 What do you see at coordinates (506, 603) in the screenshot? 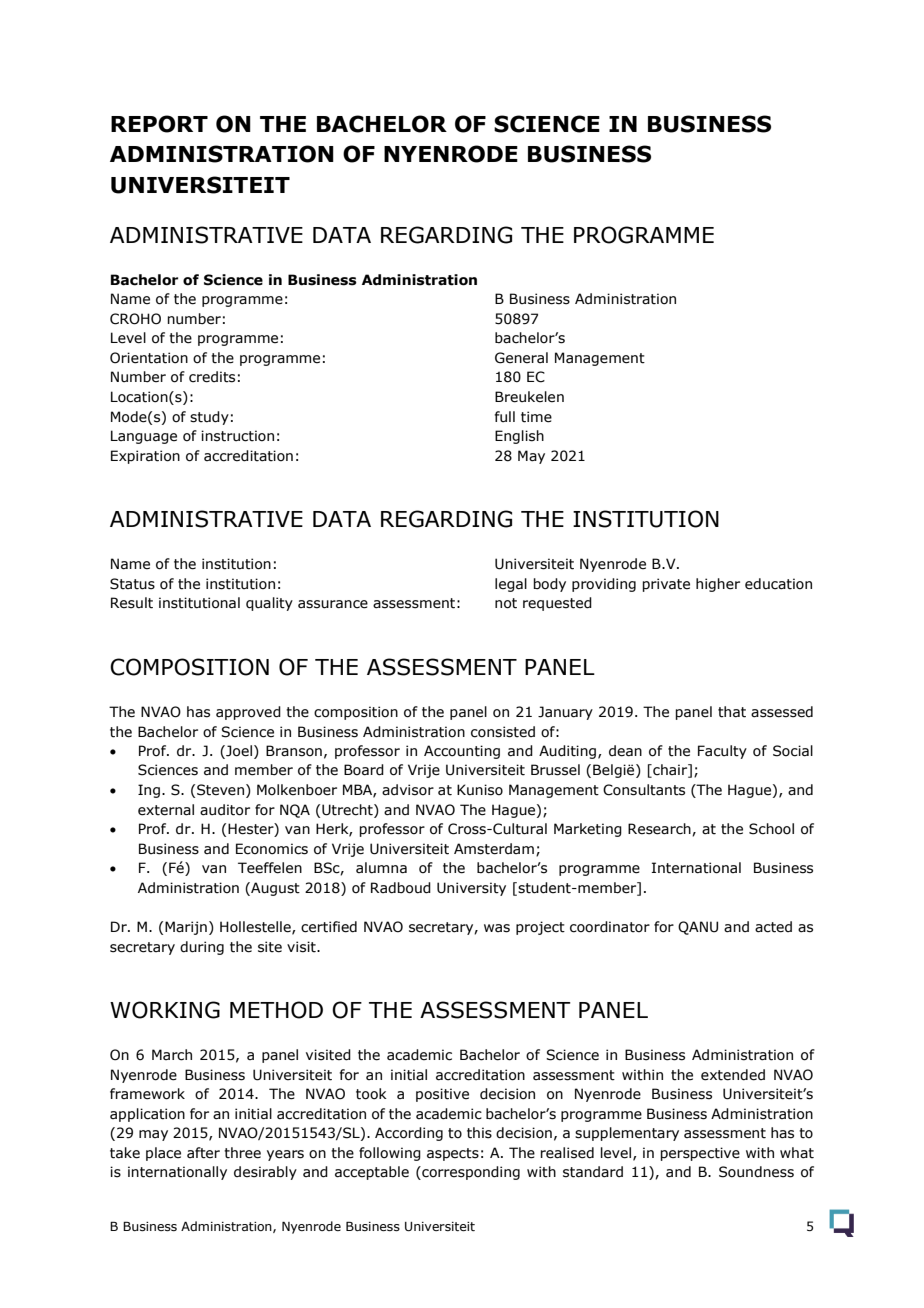
I see `not` at bounding box center [506, 603].
